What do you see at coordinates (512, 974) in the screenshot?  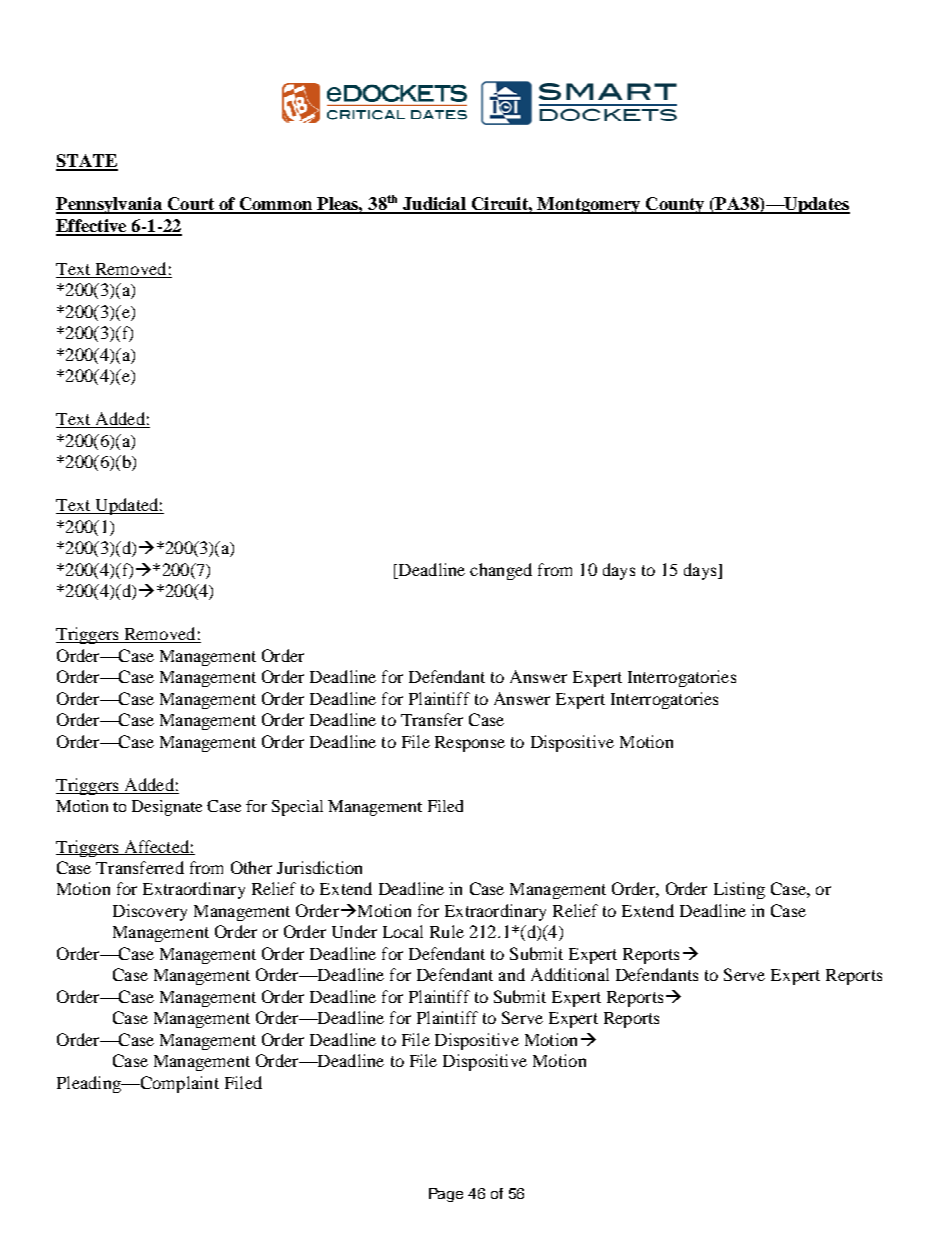 I see `and` at bounding box center [512, 974].
